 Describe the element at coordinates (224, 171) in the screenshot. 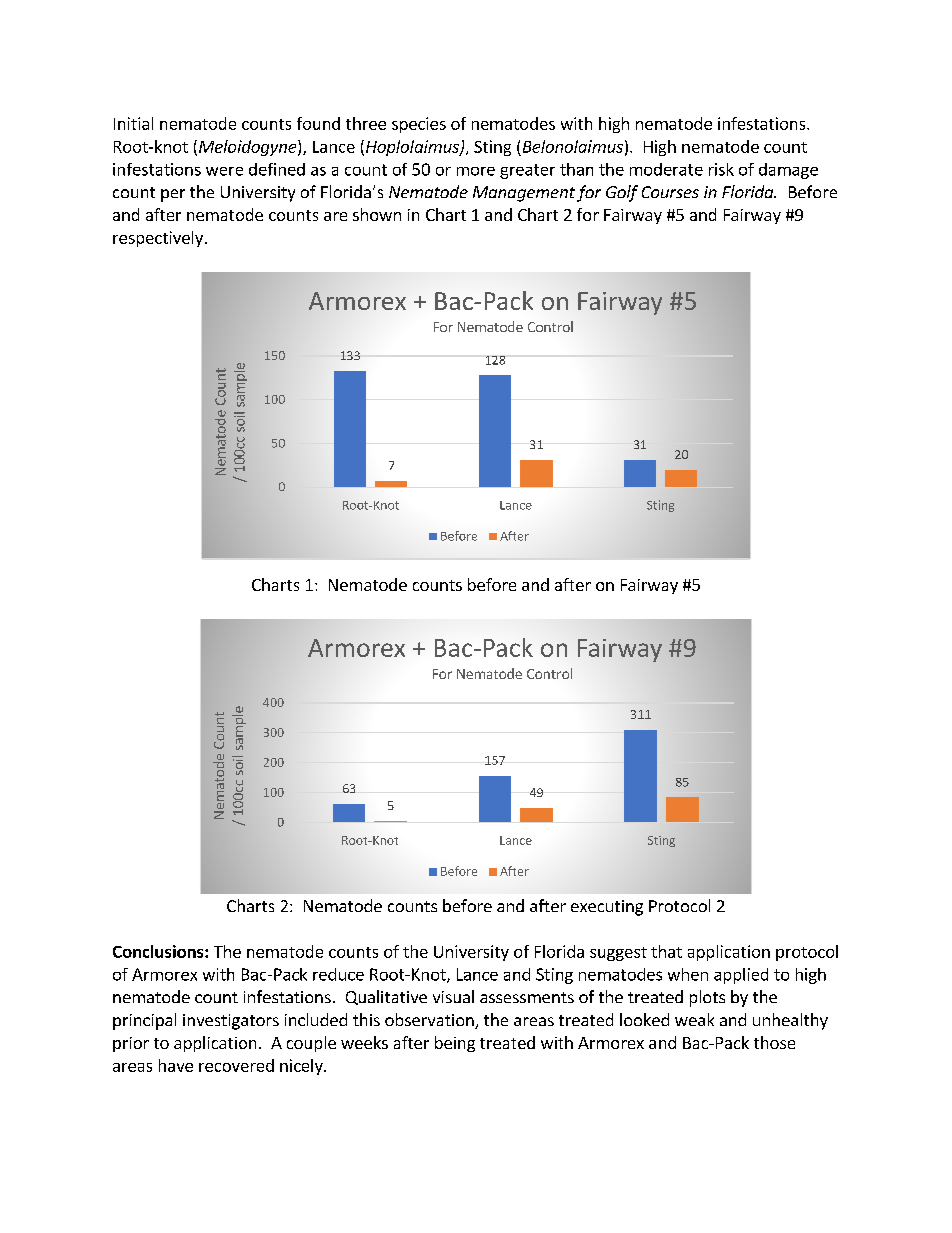

I see `were` at that location.
